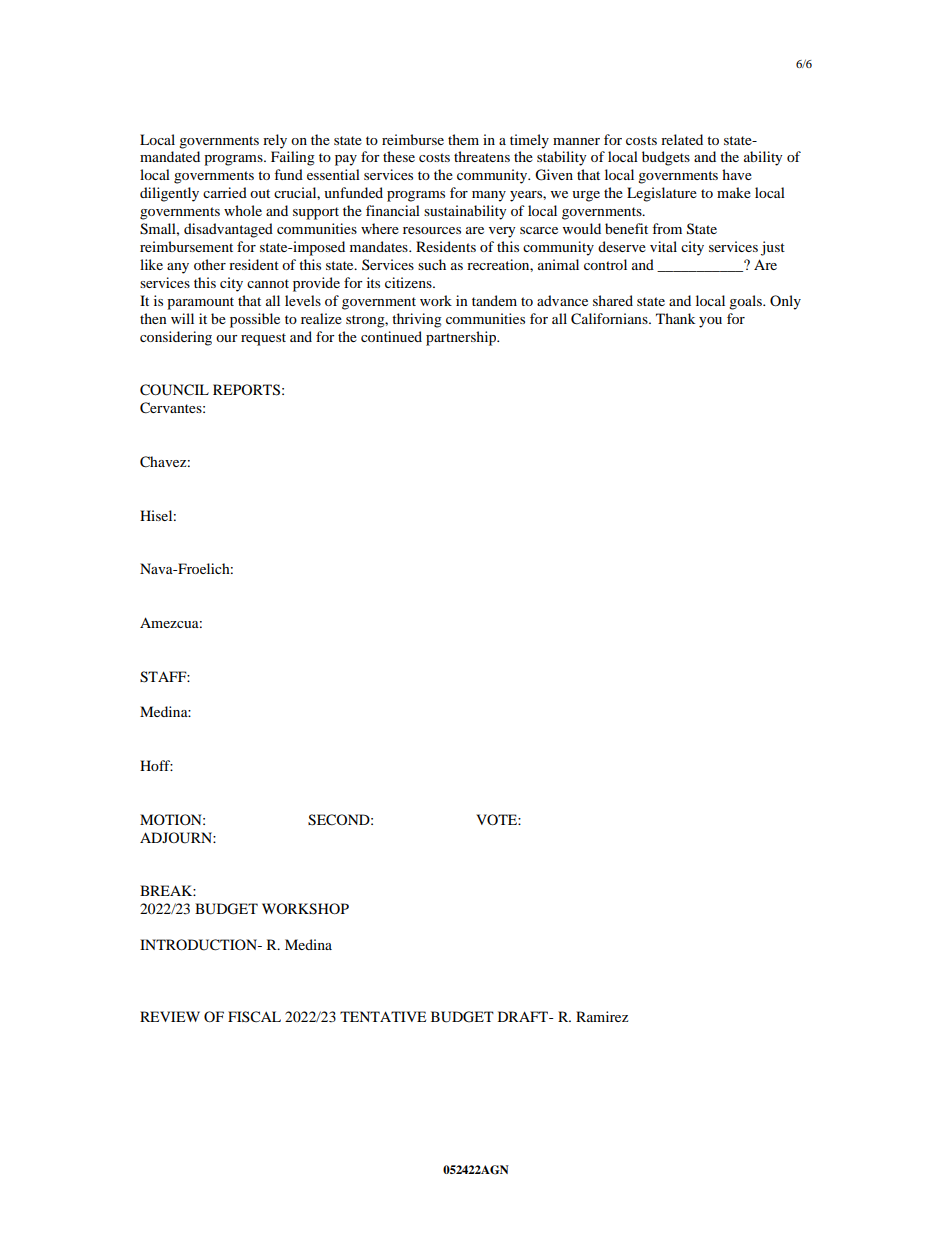  Describe the element at coordinates (225, 192) in the page. I see `carried` at that location.
